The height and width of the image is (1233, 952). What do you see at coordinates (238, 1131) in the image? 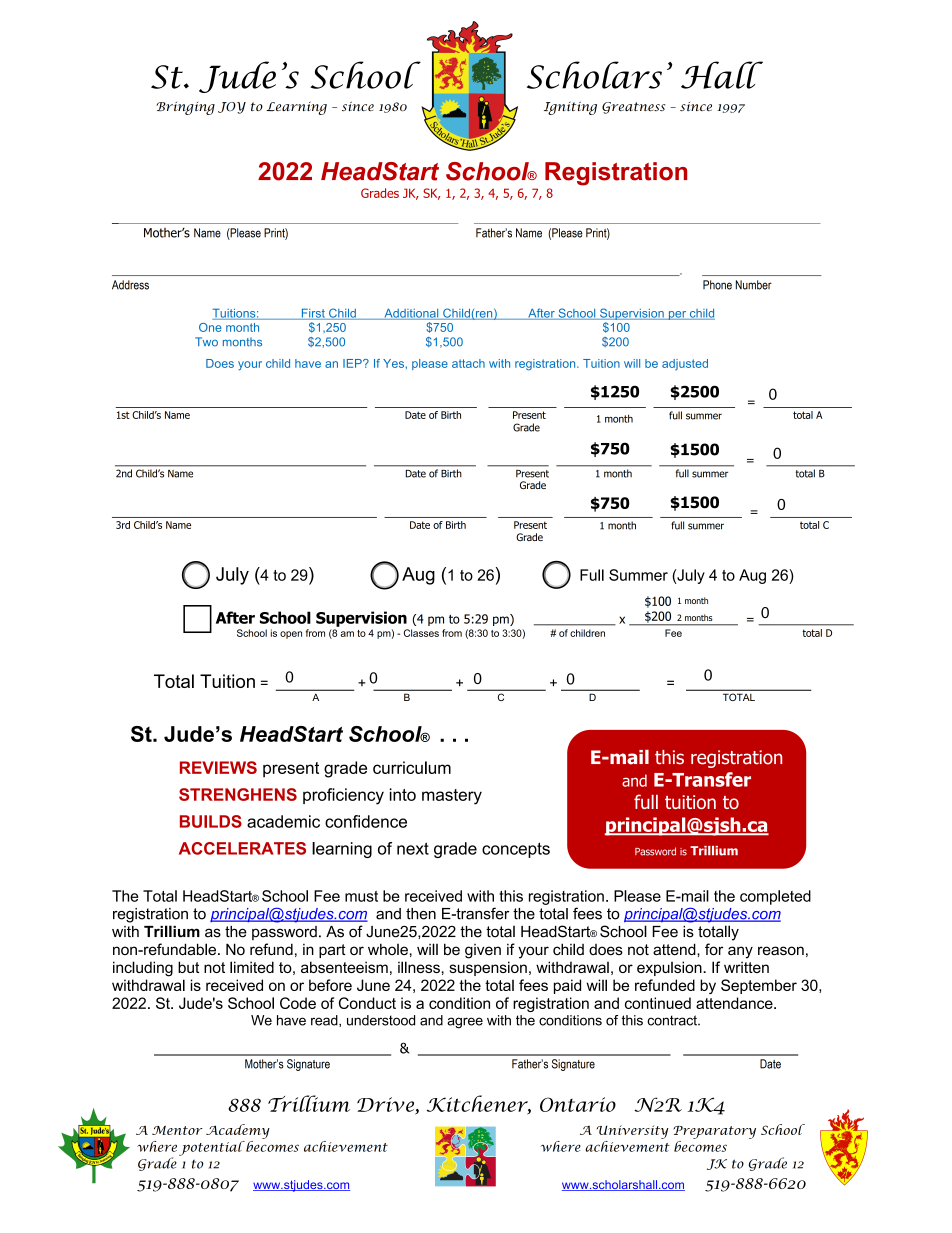
I see `Academy` at bounding box center [238, 1131].
